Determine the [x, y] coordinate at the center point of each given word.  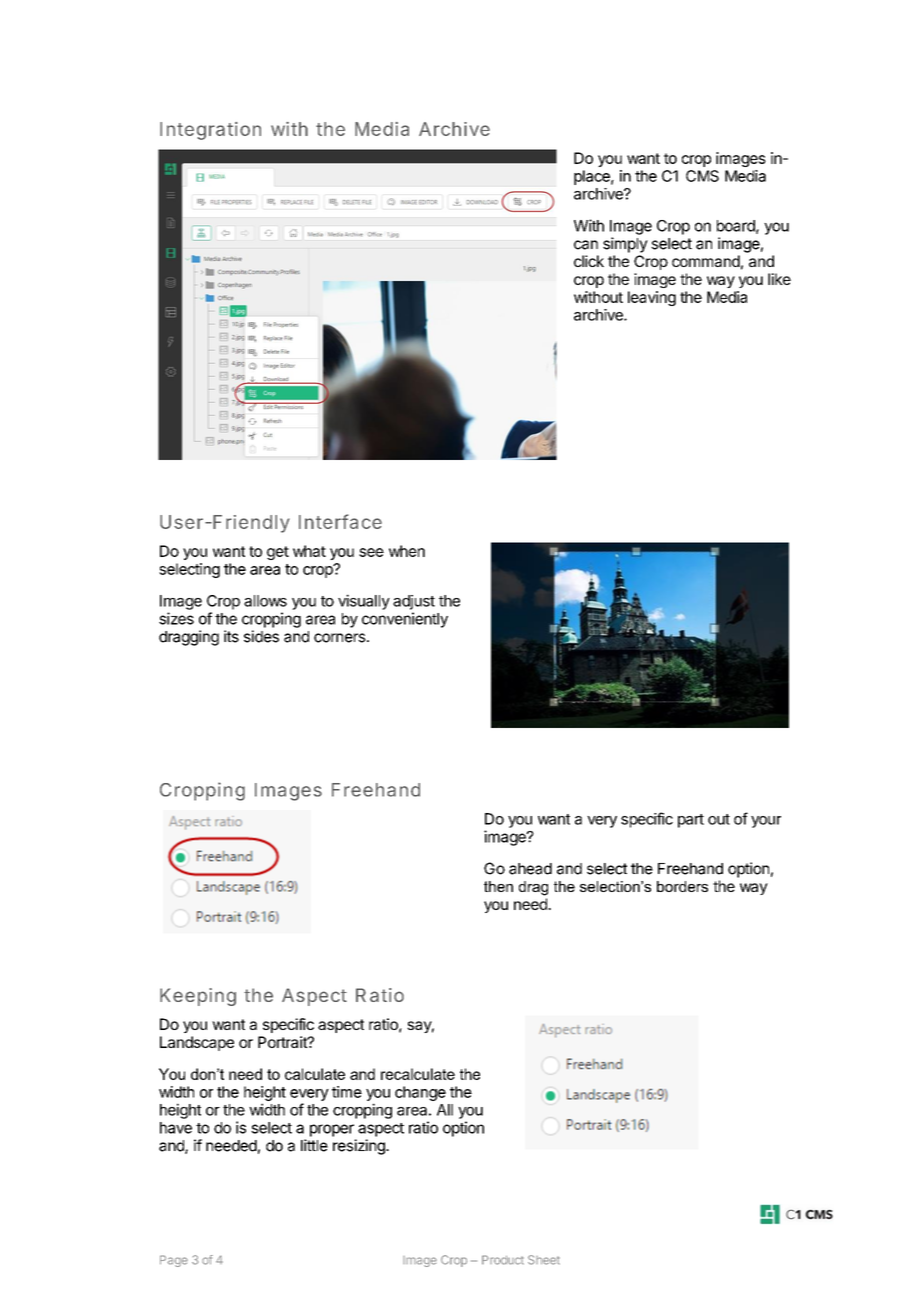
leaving [652, 298]
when [407, 551]
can [586, 245]
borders [682, 886]
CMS [702, 176]
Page [174, 1261]
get [278, 553]
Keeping [198, 997]
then [498, 886]
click [589, 261]
